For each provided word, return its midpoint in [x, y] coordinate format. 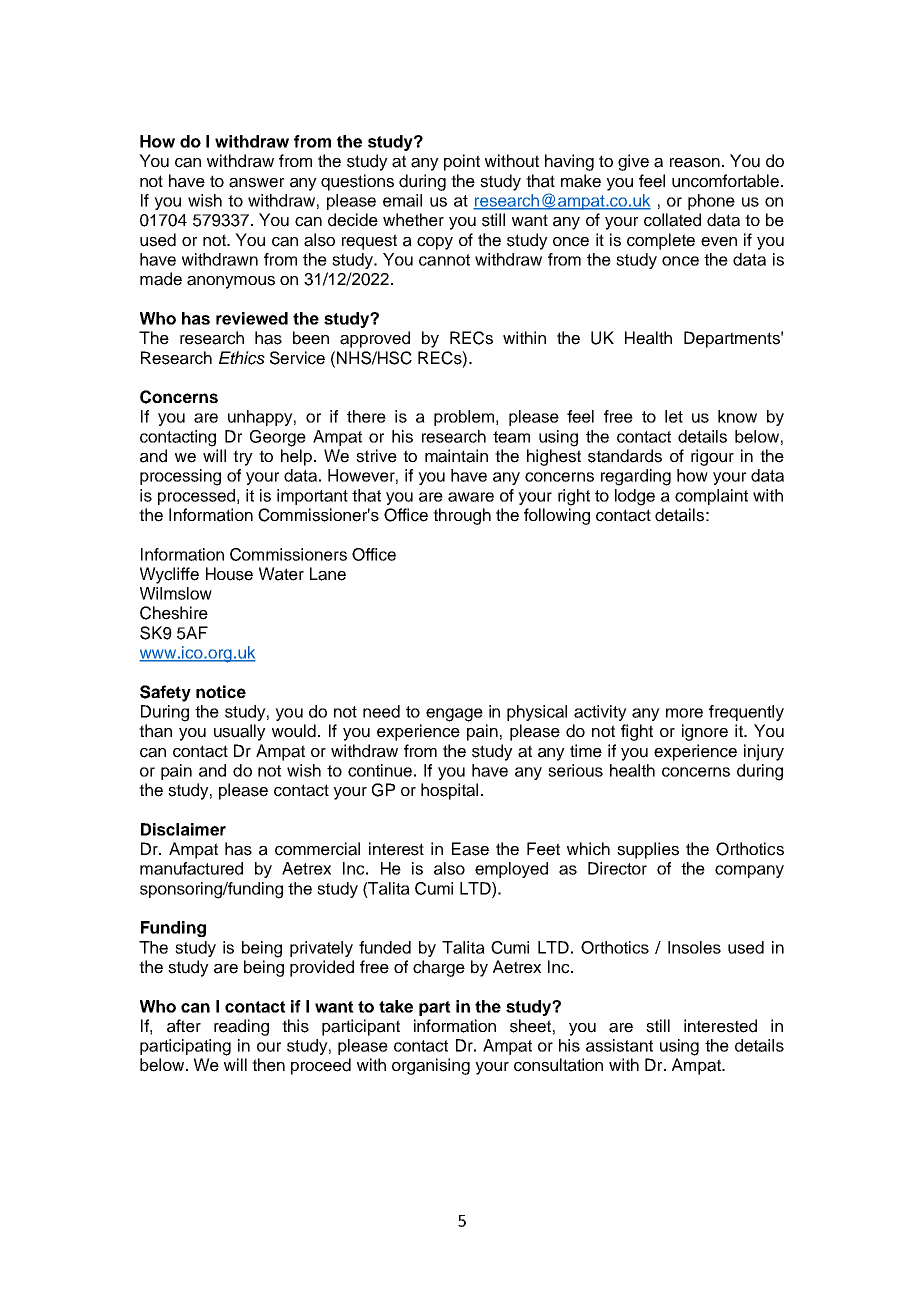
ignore [705, 732]
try [243, 458]
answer [256, 183]
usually [240, 732]
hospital [449, 791]
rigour [712, 457]
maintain [456, 456]
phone [711, 202]
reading [241, 1027]
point [462, 162]
